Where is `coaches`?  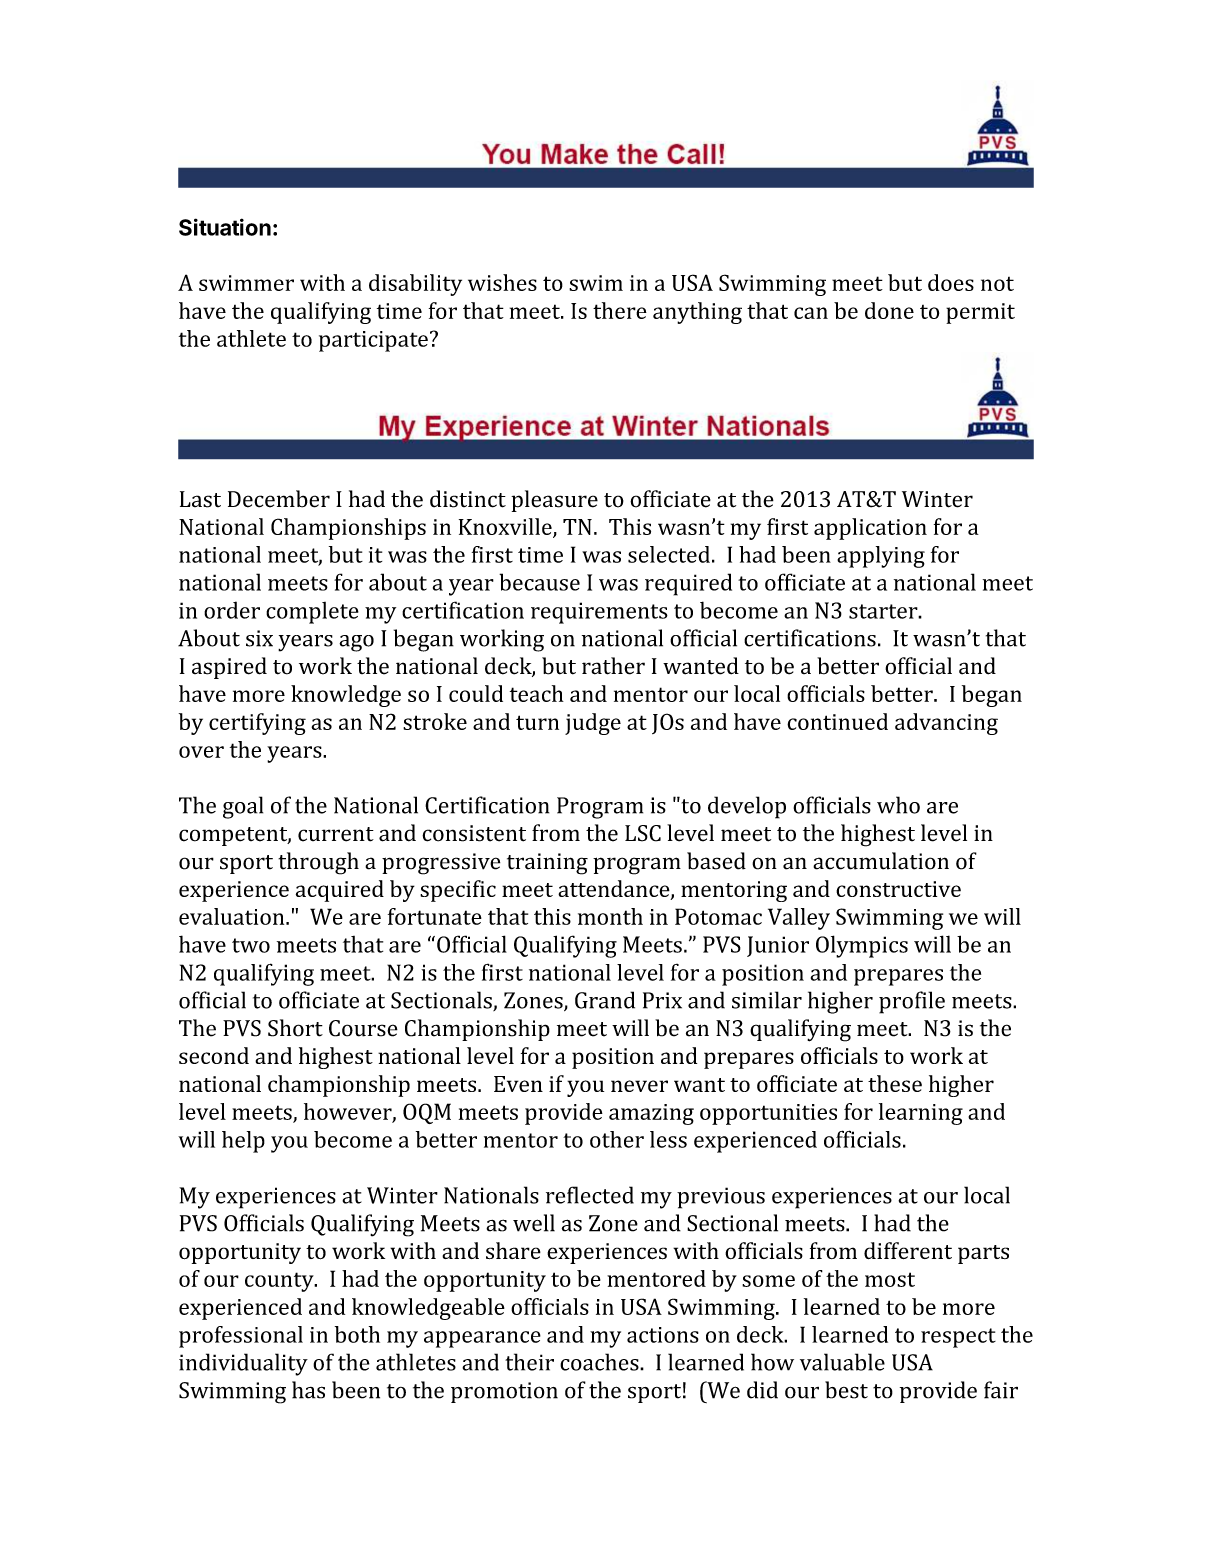
coaches is located at coordinates (600, 1362).
